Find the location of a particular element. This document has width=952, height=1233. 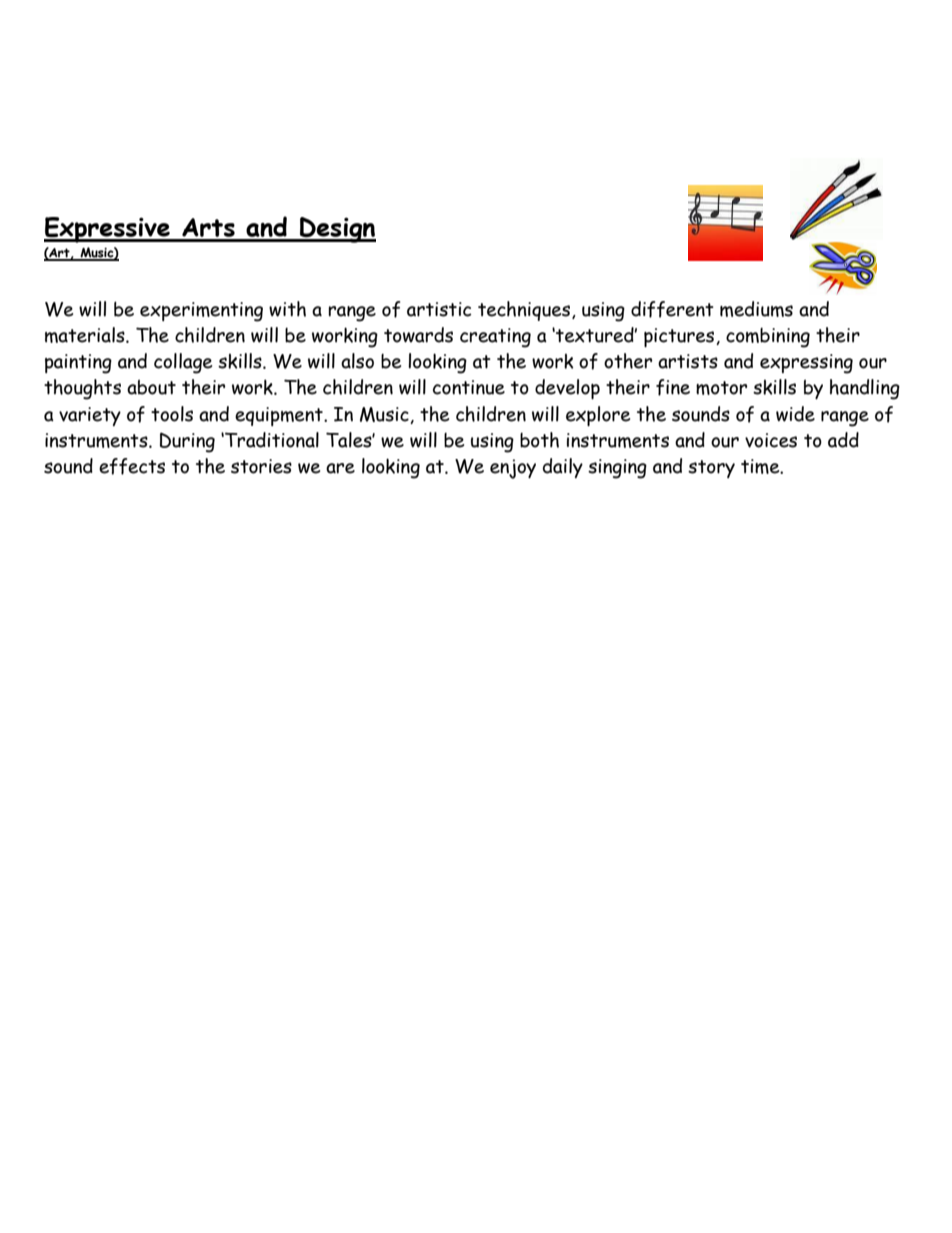

Expressive is located at coordinates (108, 230).
